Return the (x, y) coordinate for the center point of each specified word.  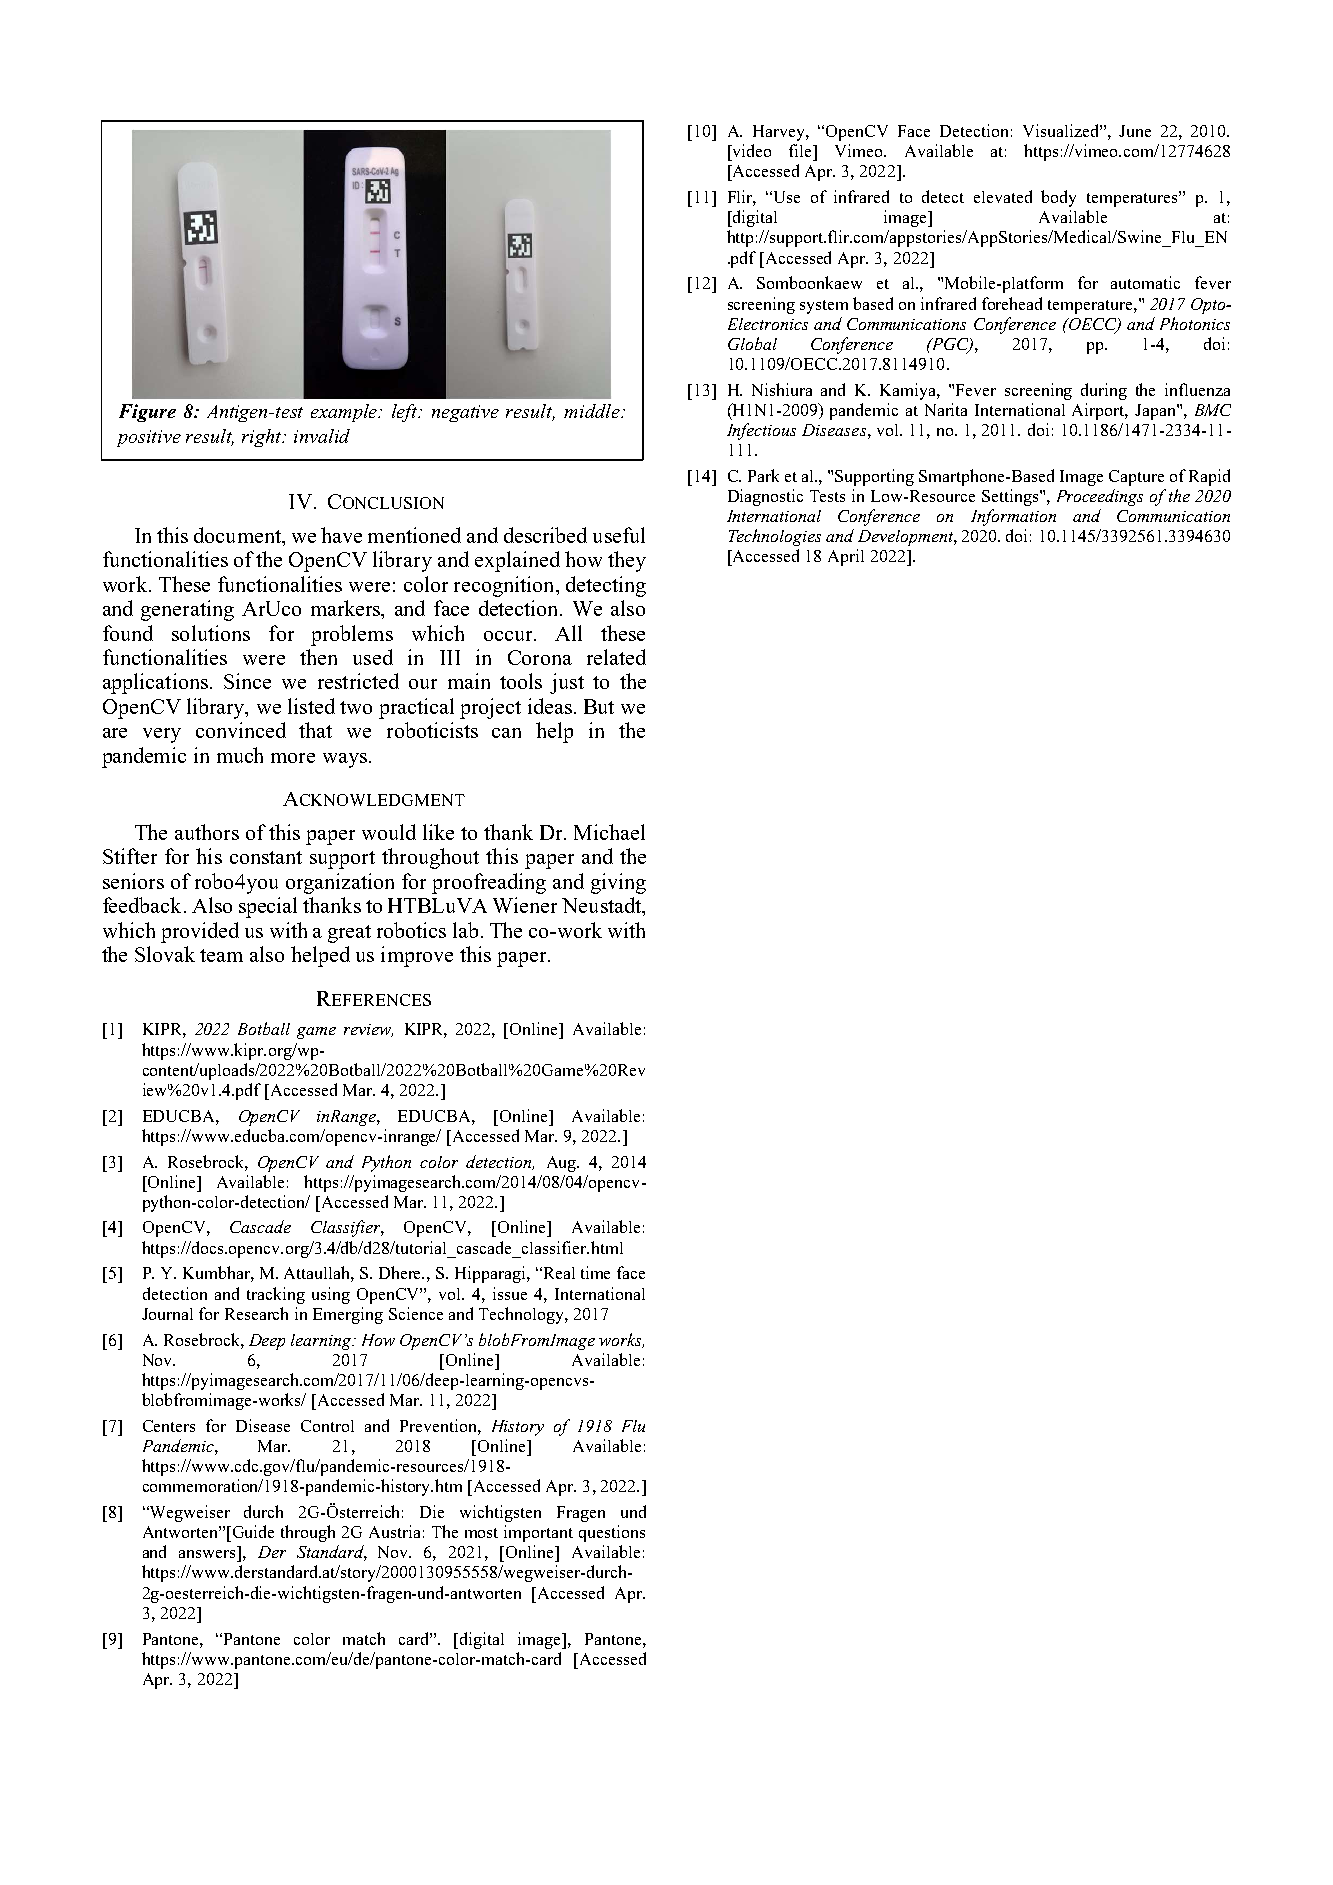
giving (618, 883)
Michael (609, 832)
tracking (276, 1295)
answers (207, 1554)
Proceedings (1100, 497)
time (595, 1272)
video (750, 150)
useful (619, 535)
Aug (563, 1164)
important (538, 1533)
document (238, 535)
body (1058, 198)
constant (266, 857)
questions (612, 1533)
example (345, 413)
